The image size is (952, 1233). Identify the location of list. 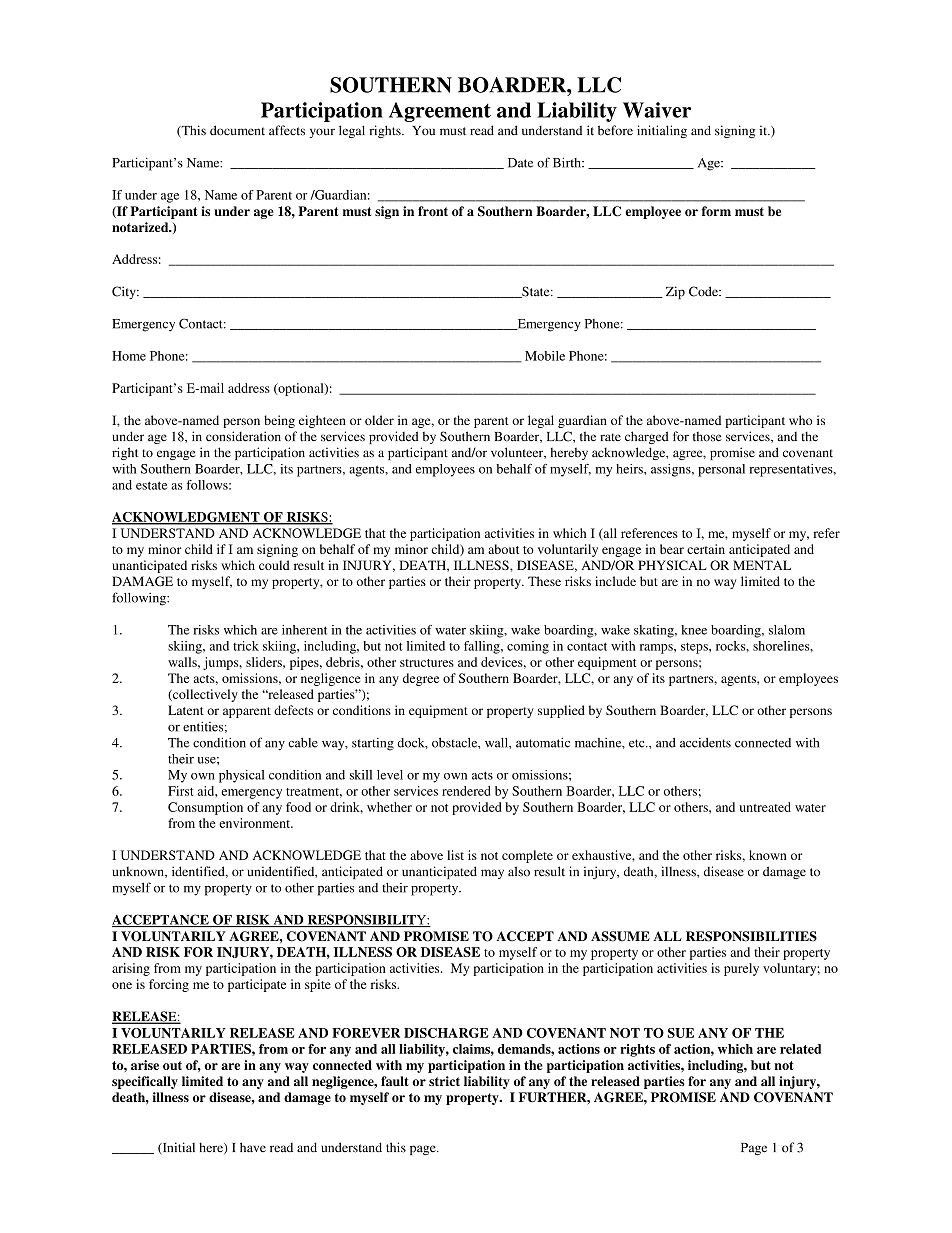
(455, 855).
